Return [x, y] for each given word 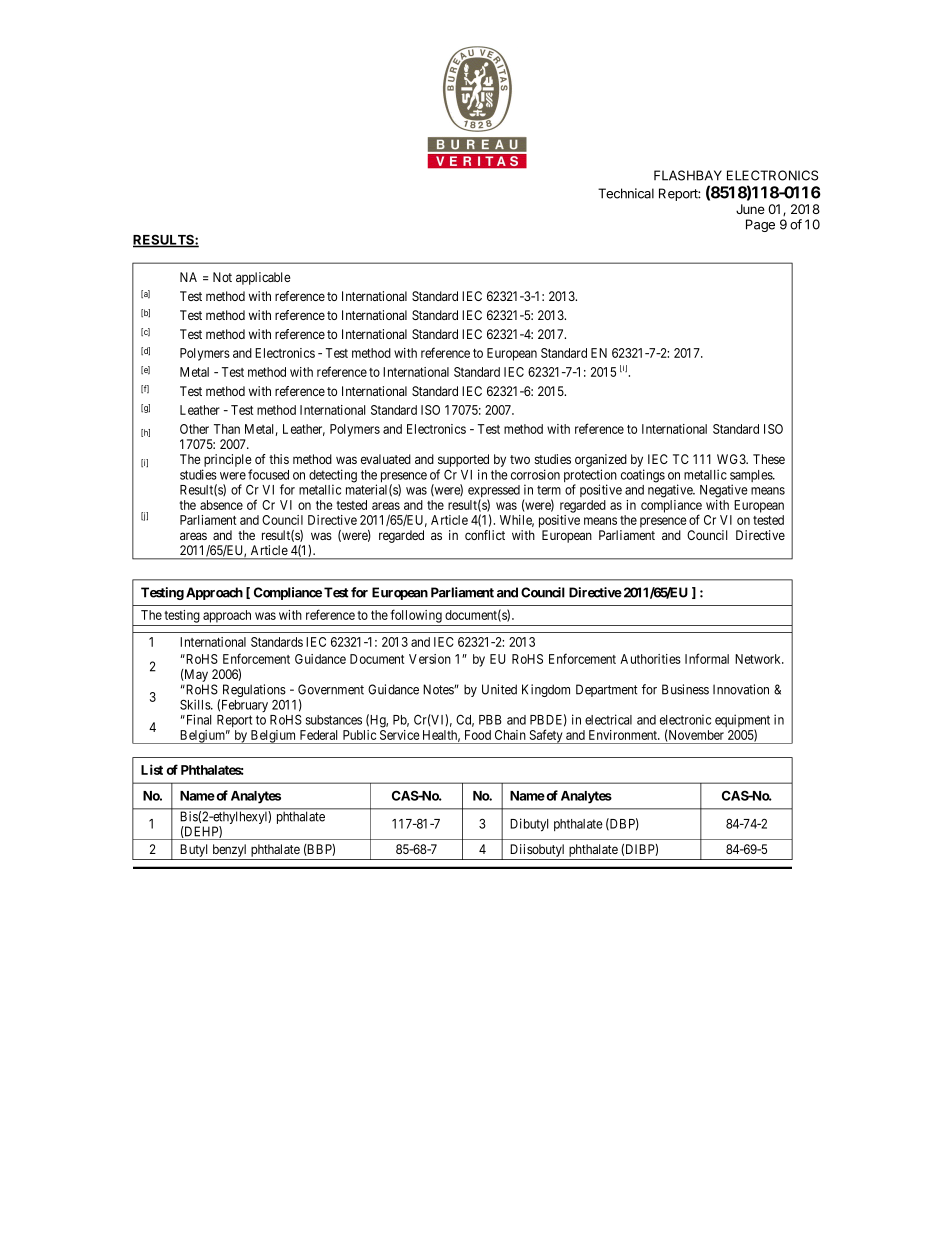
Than [227, 429]
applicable [263, 278]
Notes [439, 689]
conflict [485, 535]
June [750, 209]
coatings [643, 476]
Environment [624, 735]
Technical [626, 193]
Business [685, 689]
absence [221, 505]
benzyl [229, 850]
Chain [510, 735]
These [769, 459]
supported [463, 462]
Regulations [254, 690]
